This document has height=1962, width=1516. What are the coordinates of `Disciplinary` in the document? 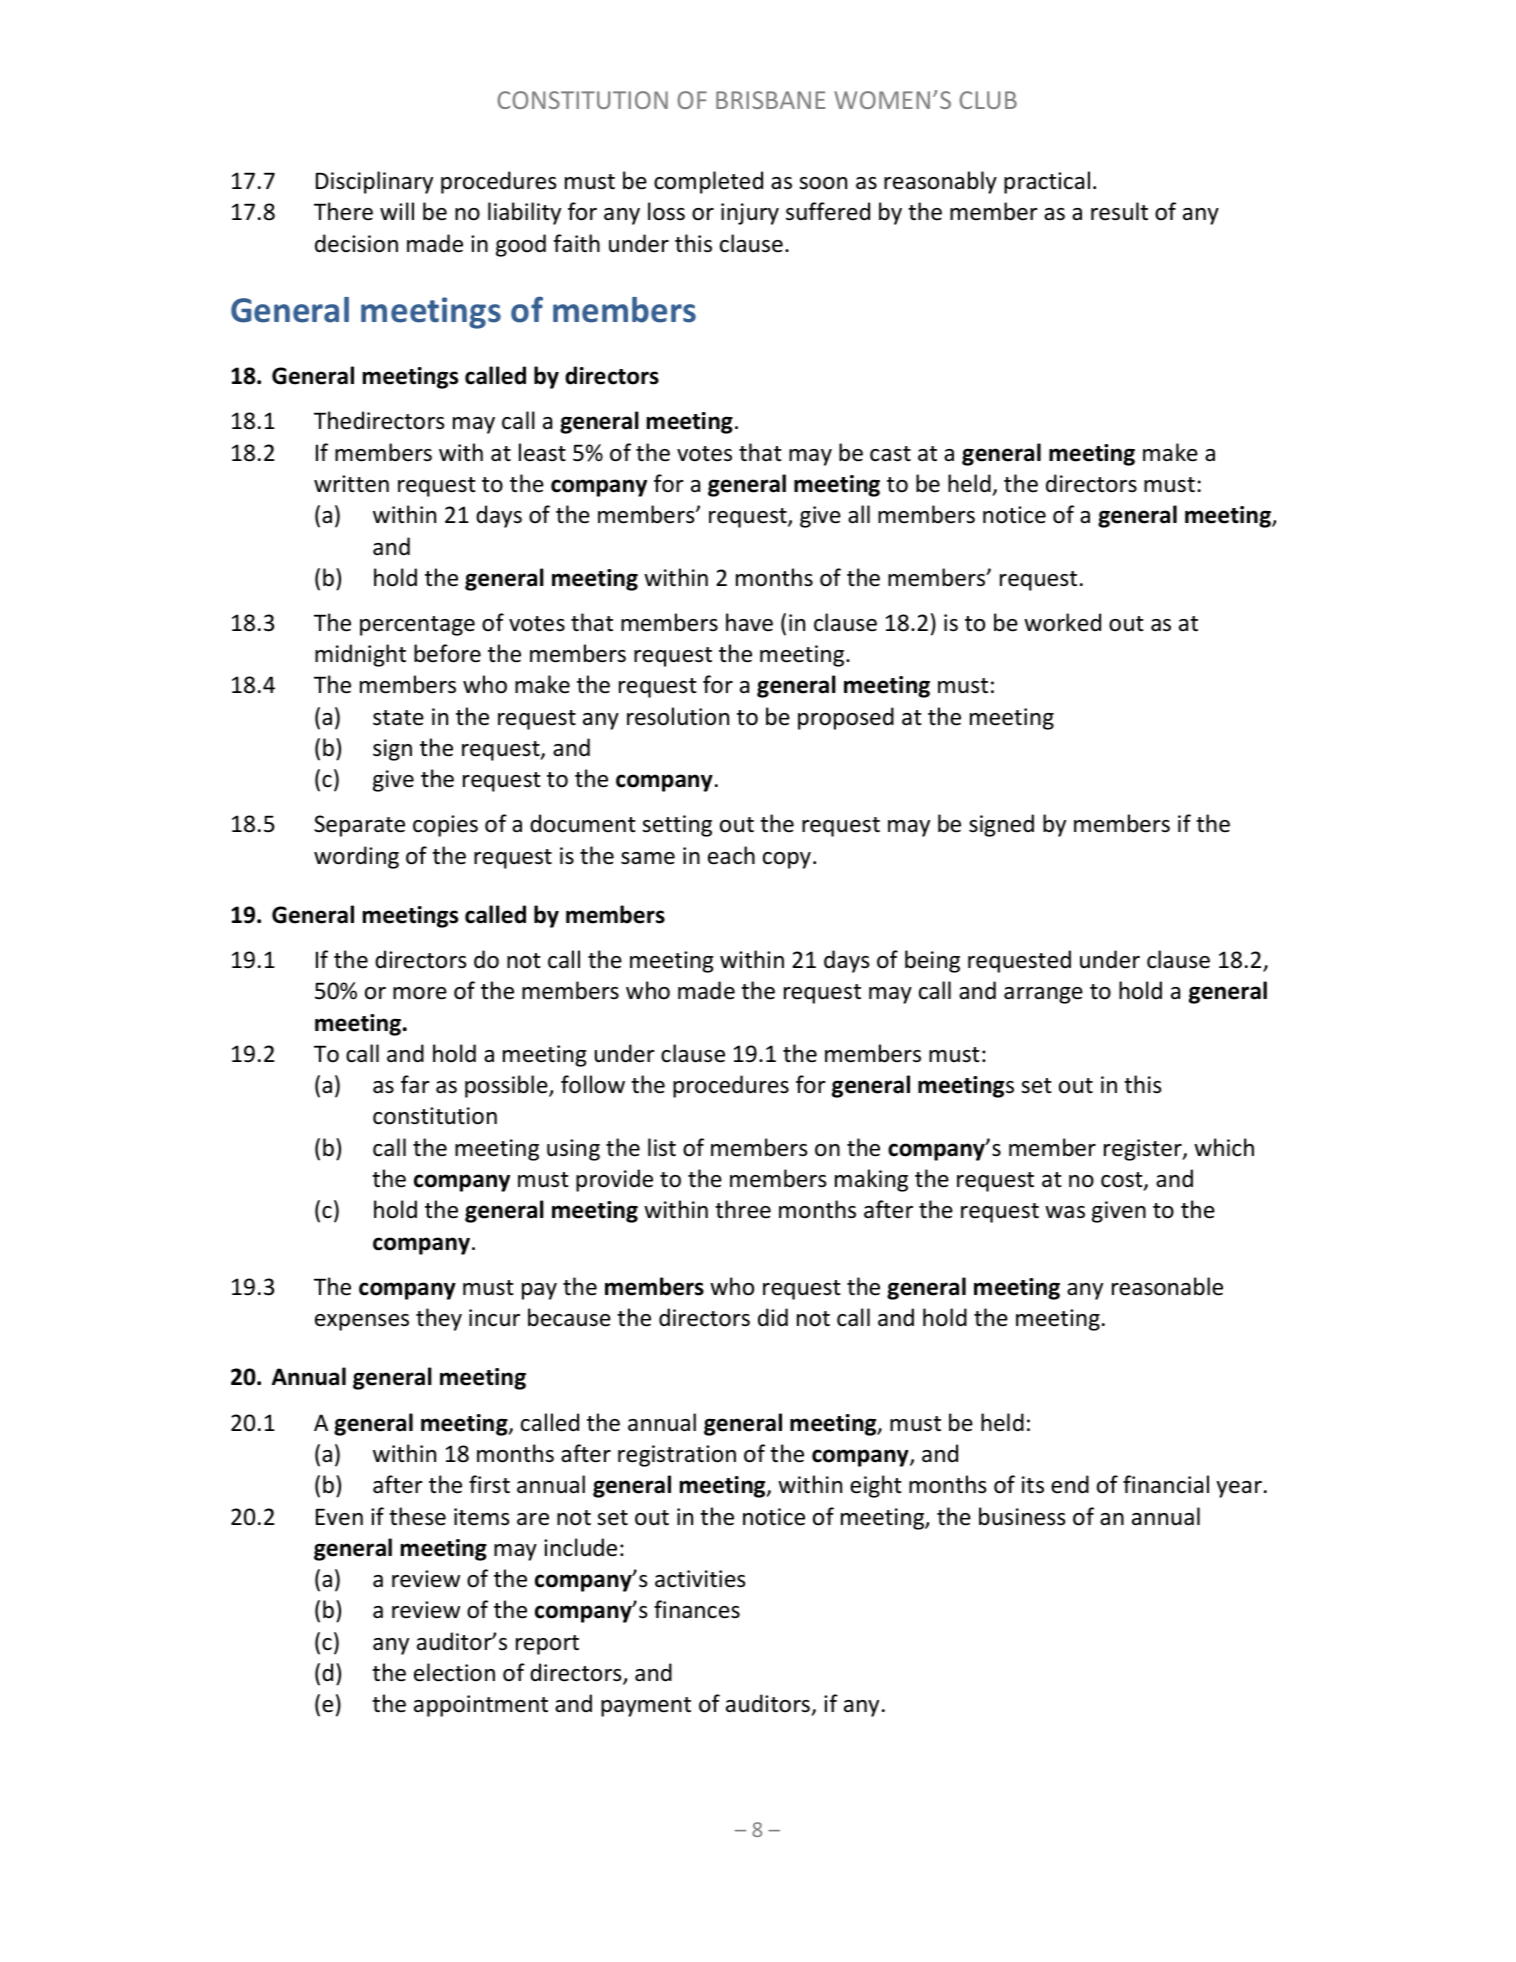 It's located at (374, 182).
